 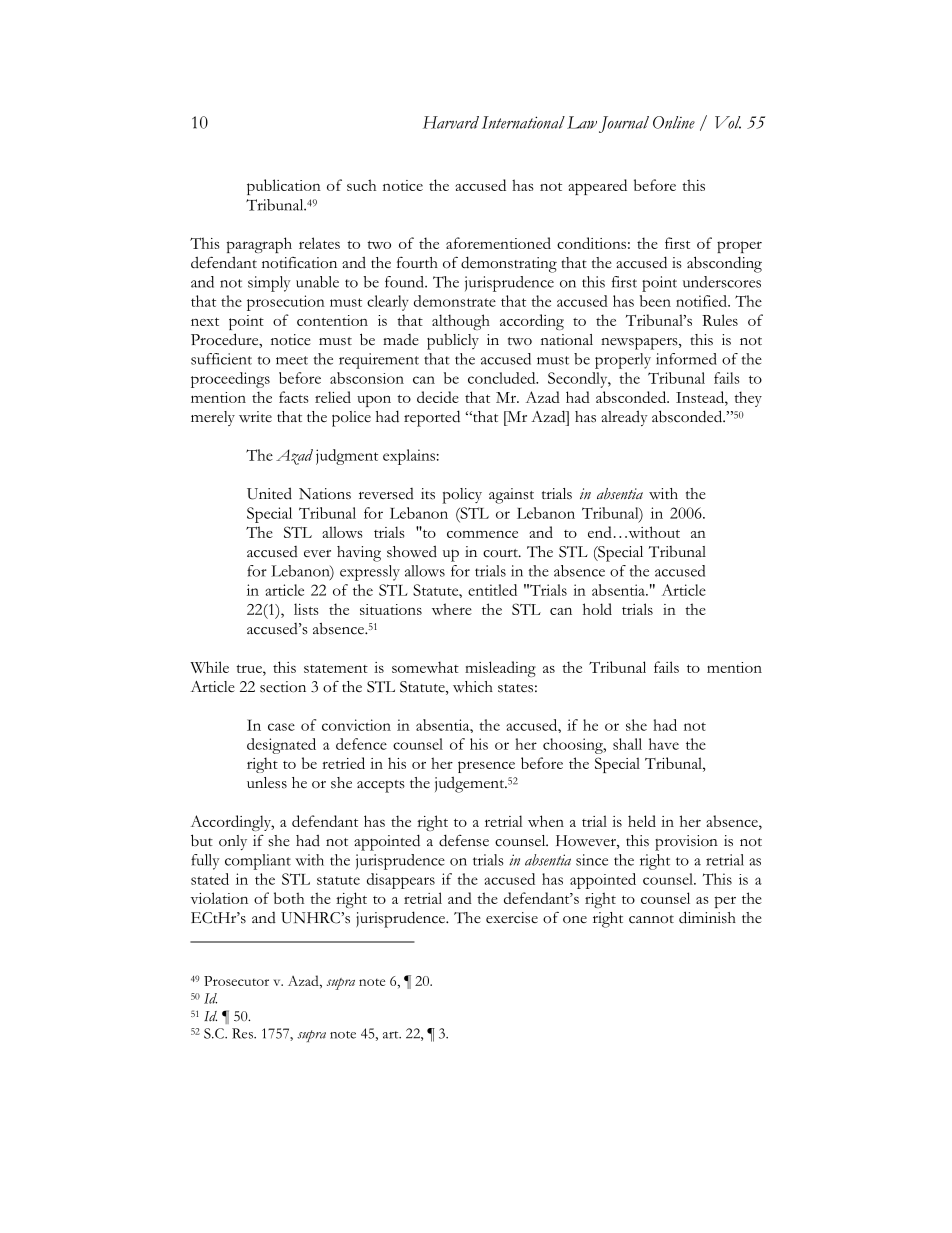 I want to click on already, so click(x=624, y=418).
